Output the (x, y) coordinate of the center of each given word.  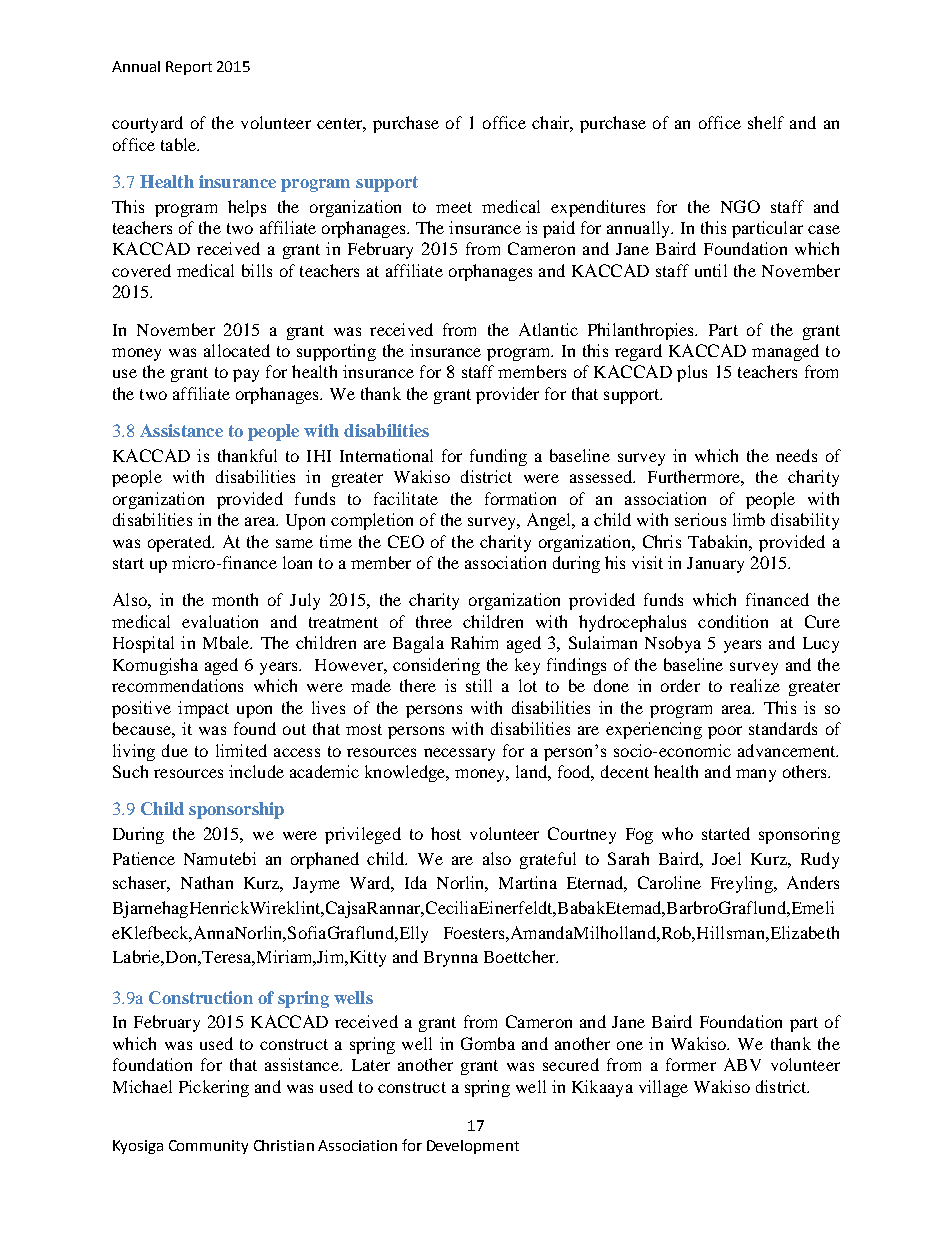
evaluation (220, 621)
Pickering (214, 1088)
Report (189, 68)
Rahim (474, 642)
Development (473, 1147)
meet (454, 207)
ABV (742, 1064)
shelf (766, 122)
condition (733, 621)
